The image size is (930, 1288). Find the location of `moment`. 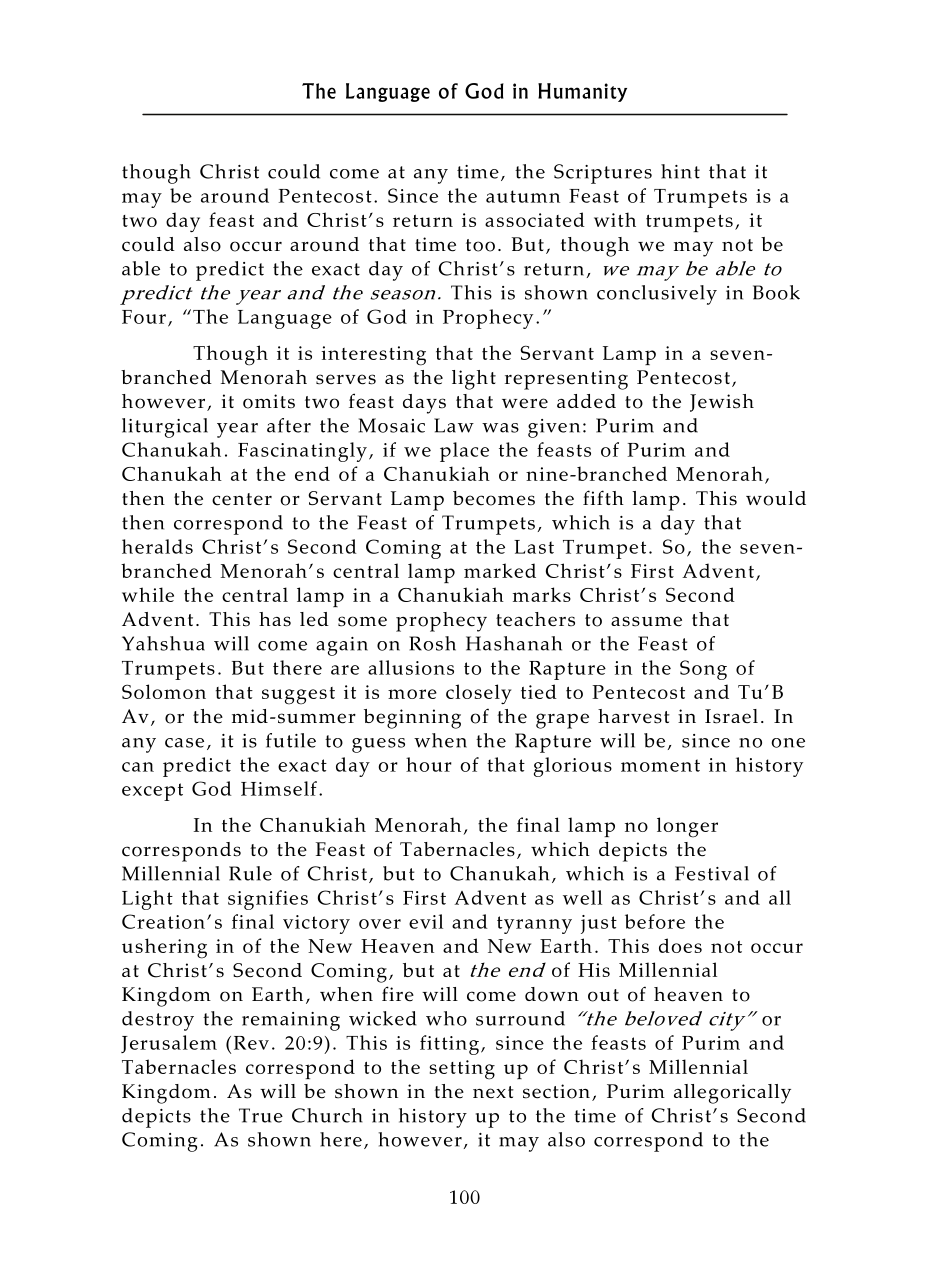

moment is located at coordinates (660, 765).
